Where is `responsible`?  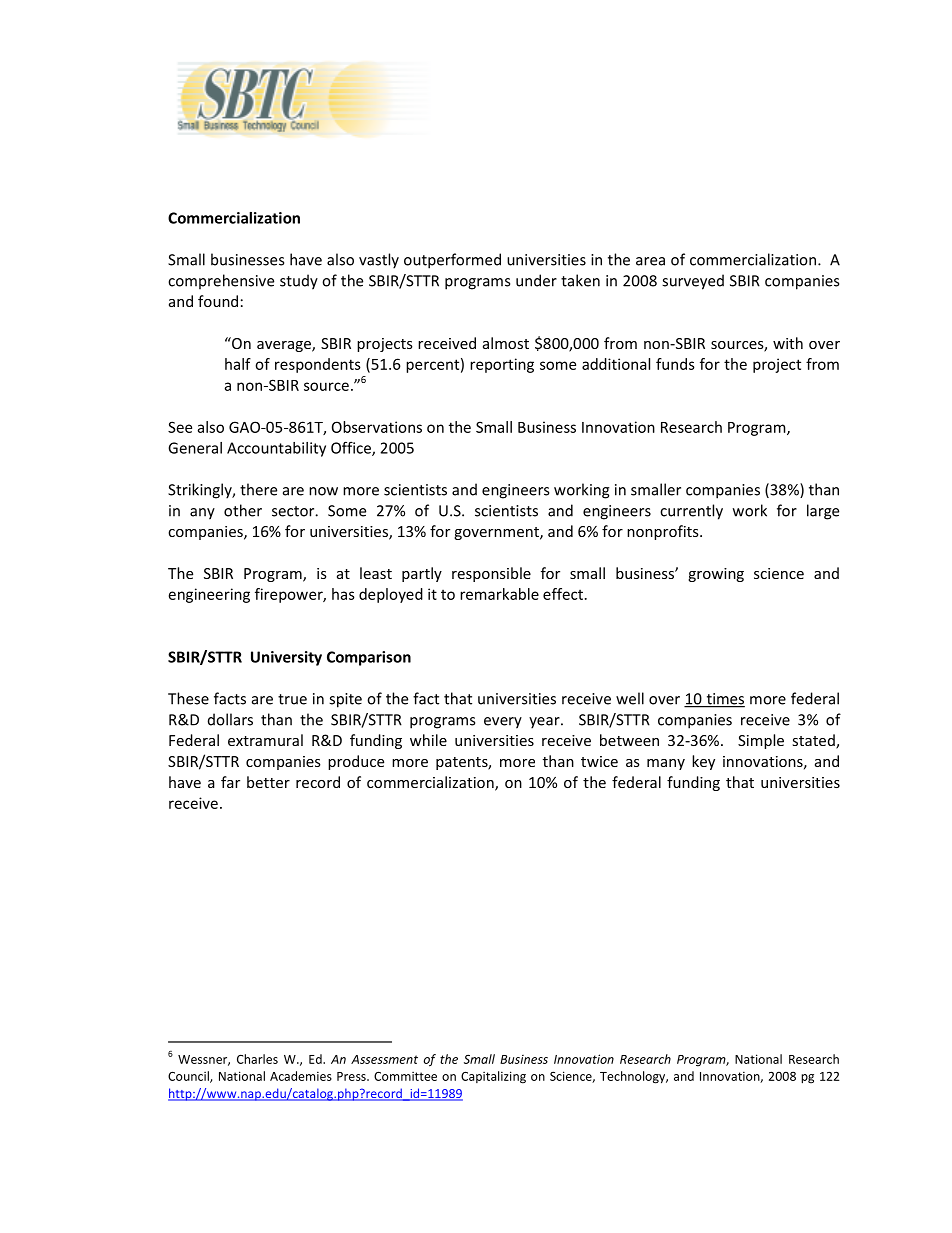
responsible is located at coordinates (491, 574).
